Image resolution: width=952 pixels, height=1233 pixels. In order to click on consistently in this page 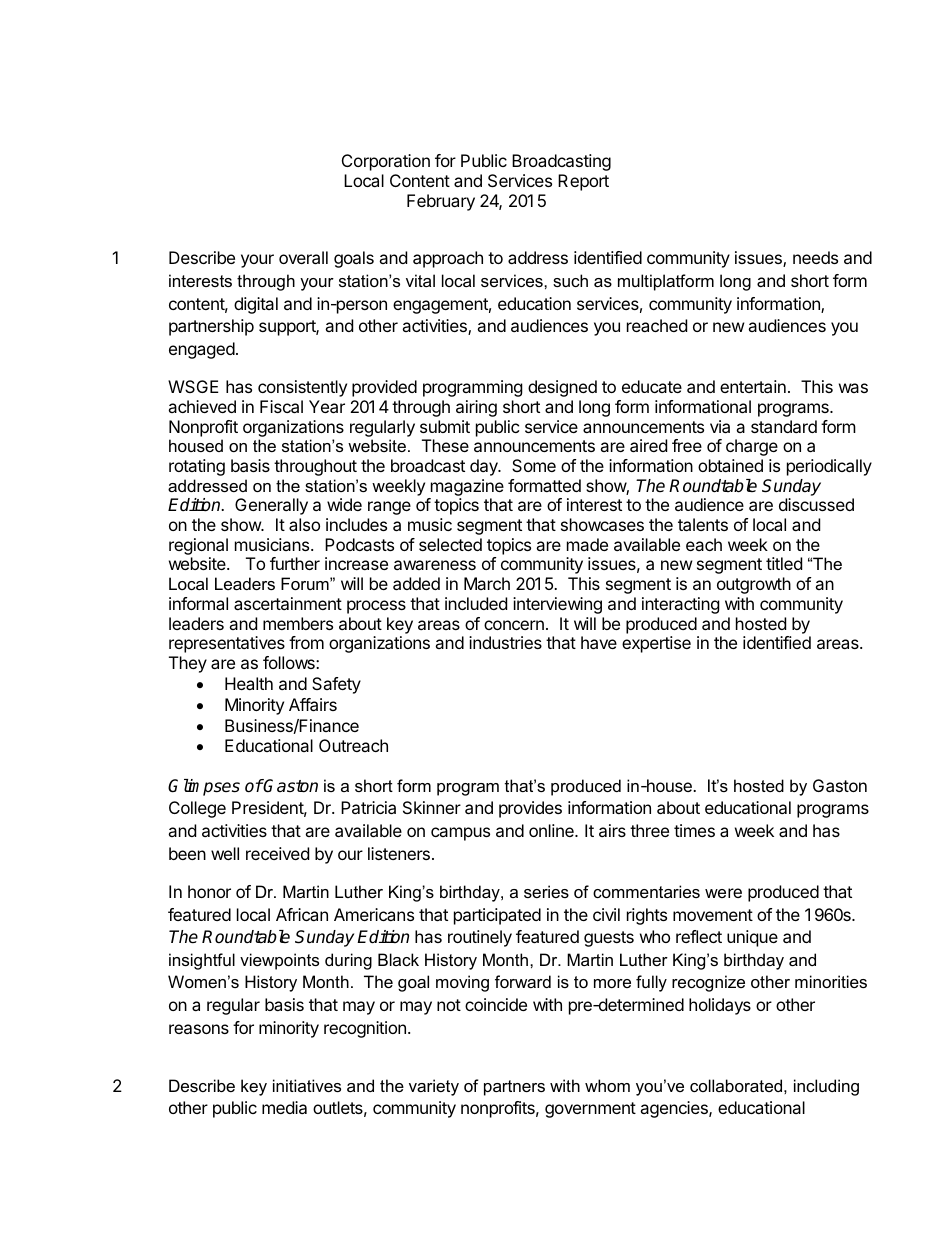, I will do `click(302, 388)`.
